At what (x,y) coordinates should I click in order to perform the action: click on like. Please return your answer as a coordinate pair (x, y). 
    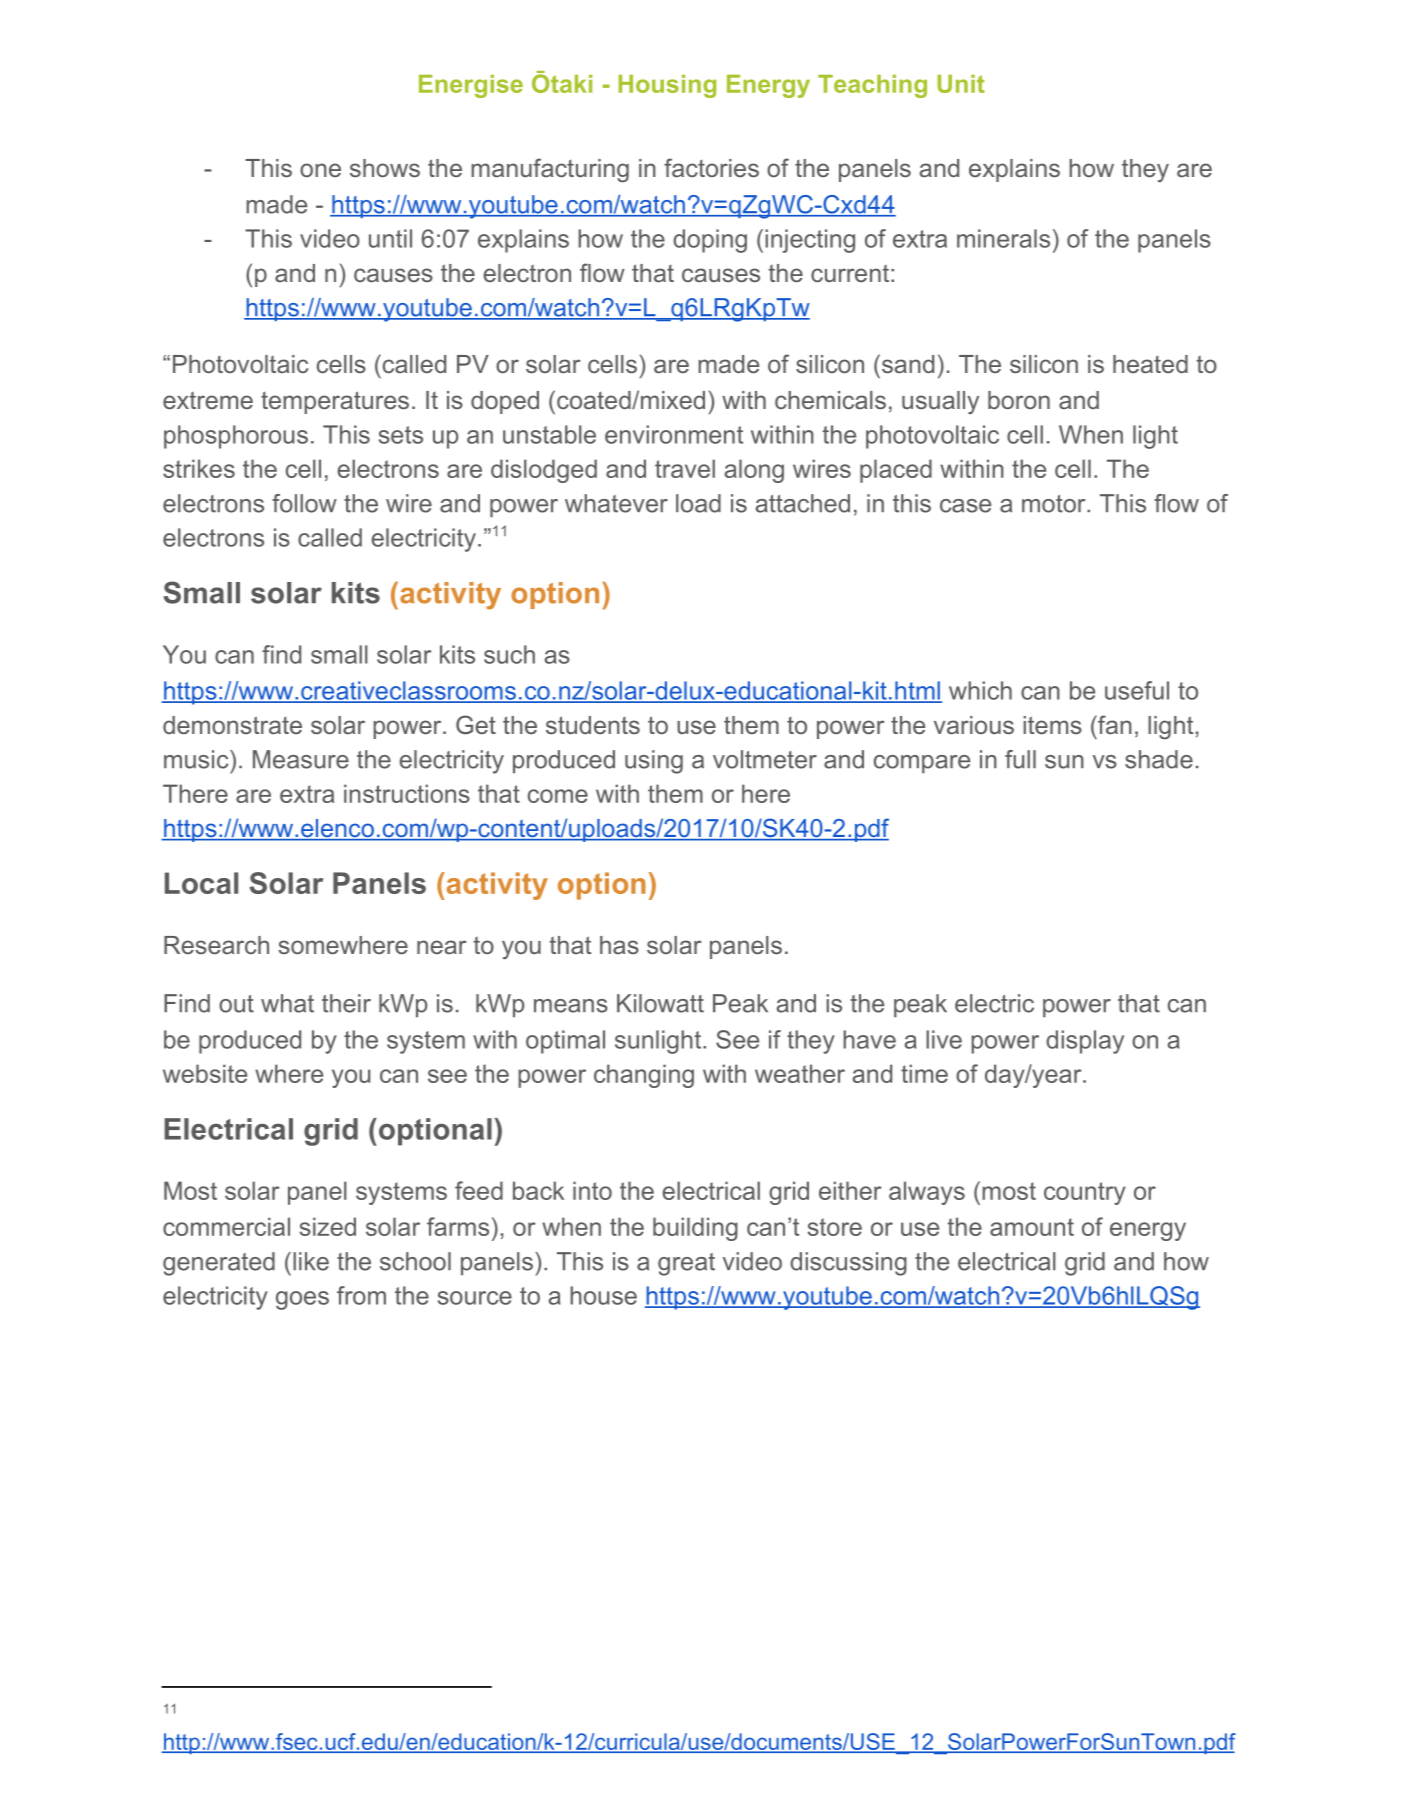
    Looking at the image, I should click on (311, 1261).
